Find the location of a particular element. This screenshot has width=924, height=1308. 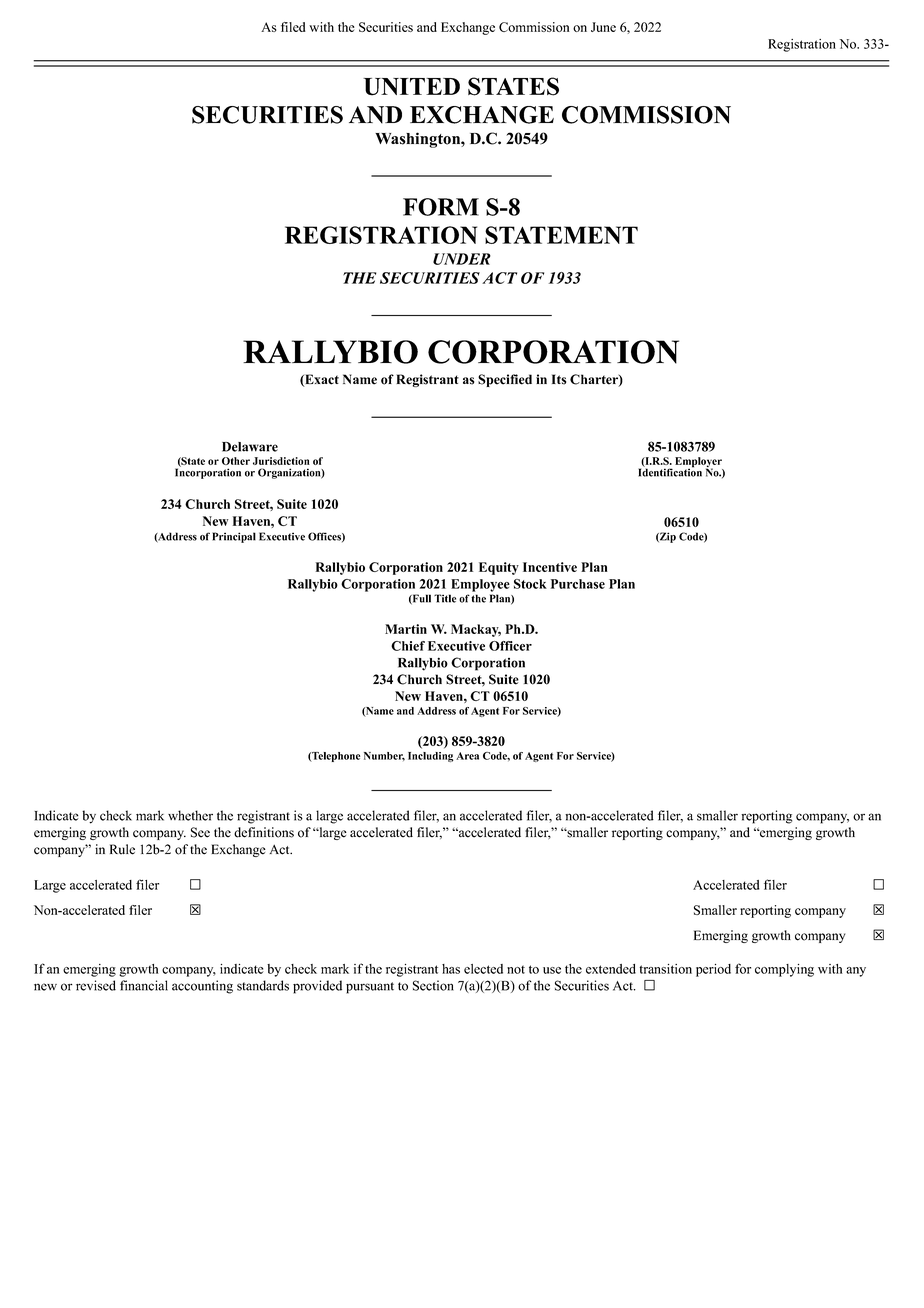

Principal is located at coordinates (234, 537).
